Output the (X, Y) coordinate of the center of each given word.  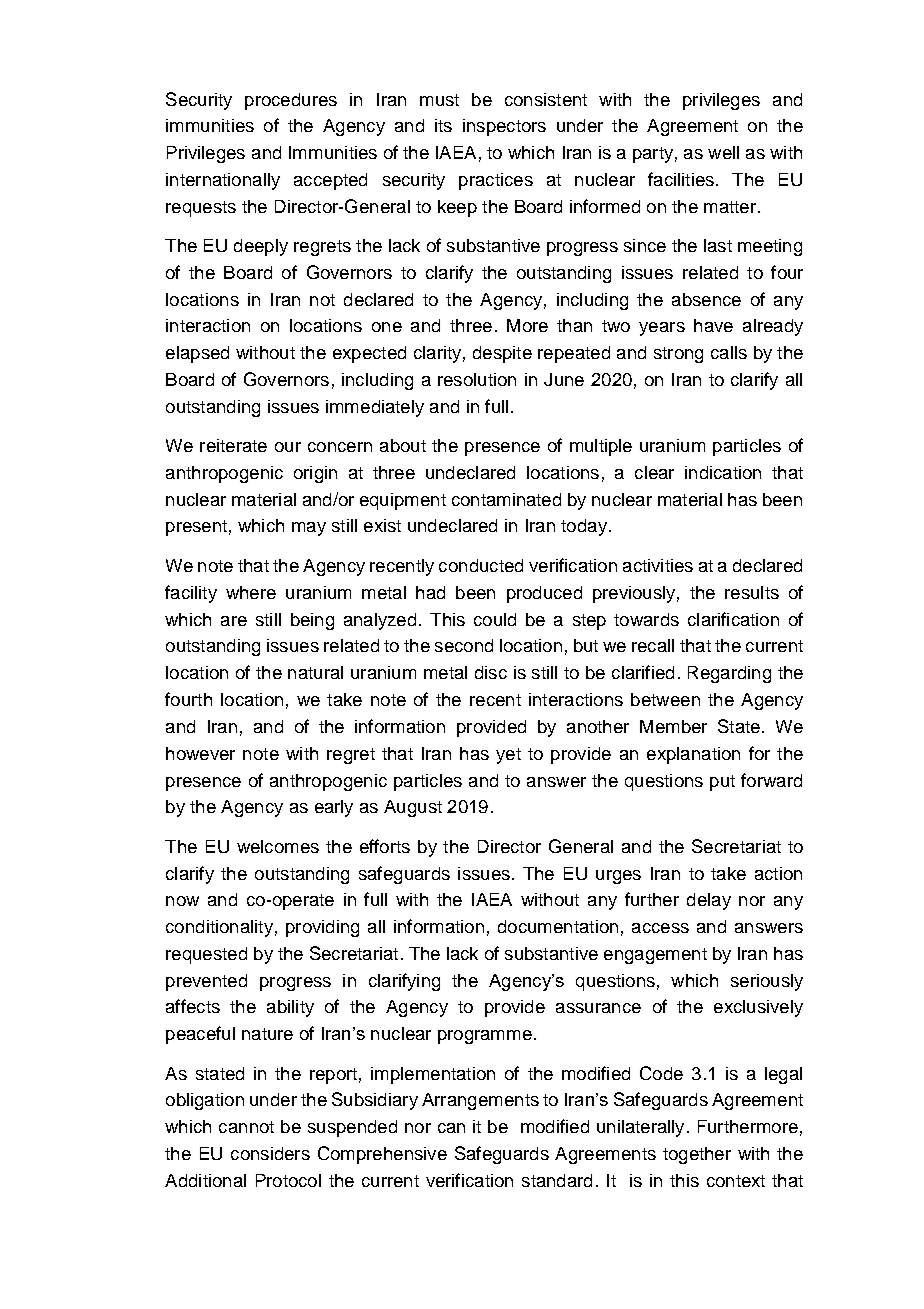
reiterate (233, 445)
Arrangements (480, 1101)
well (723, 152)
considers (270, 1153)
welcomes (278, 846)
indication (723, 472)
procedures (291, 101)
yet (508, 756)
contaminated (506, 499)
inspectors (504, 127)
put (722, 783)
